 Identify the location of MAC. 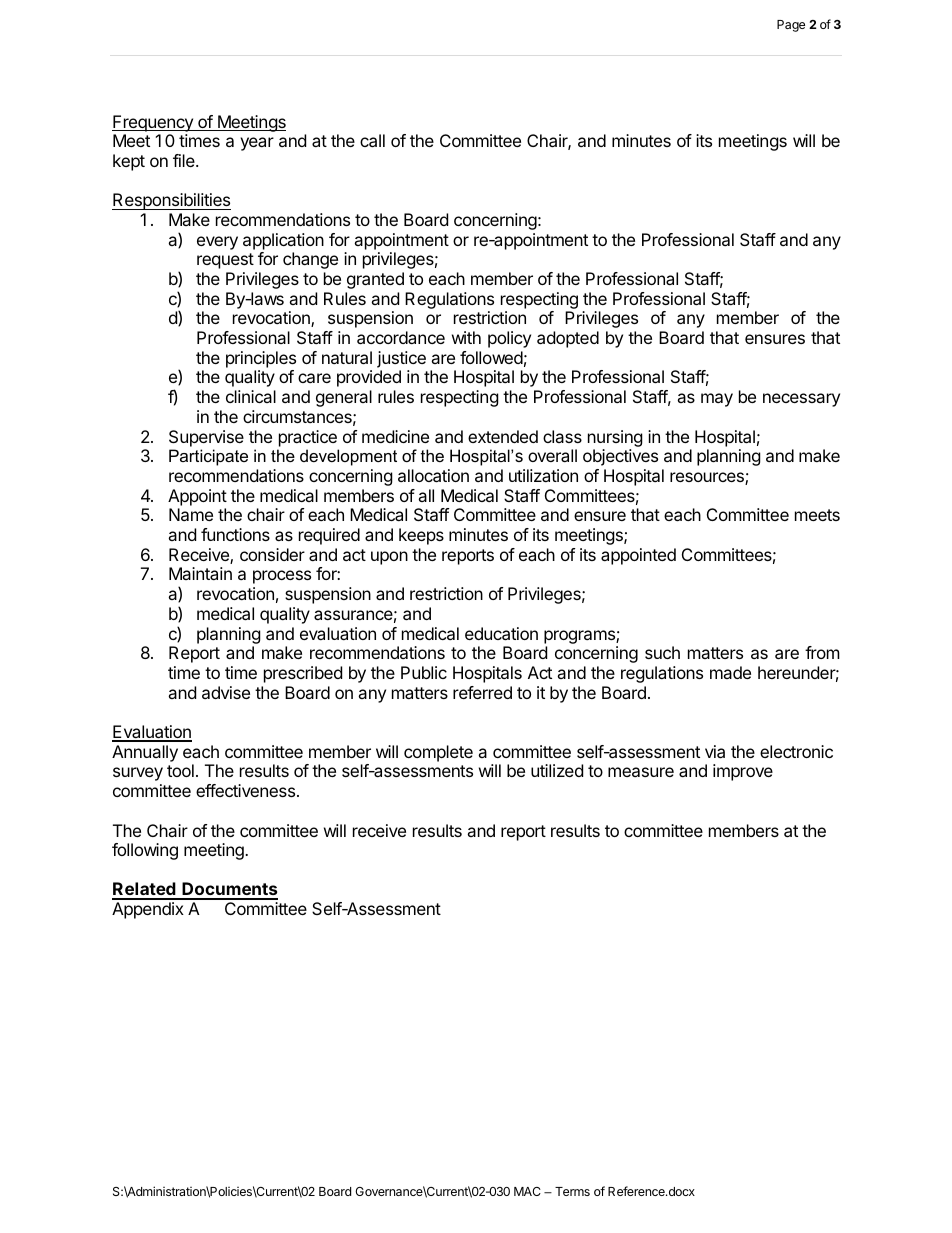
(527, 1191).
